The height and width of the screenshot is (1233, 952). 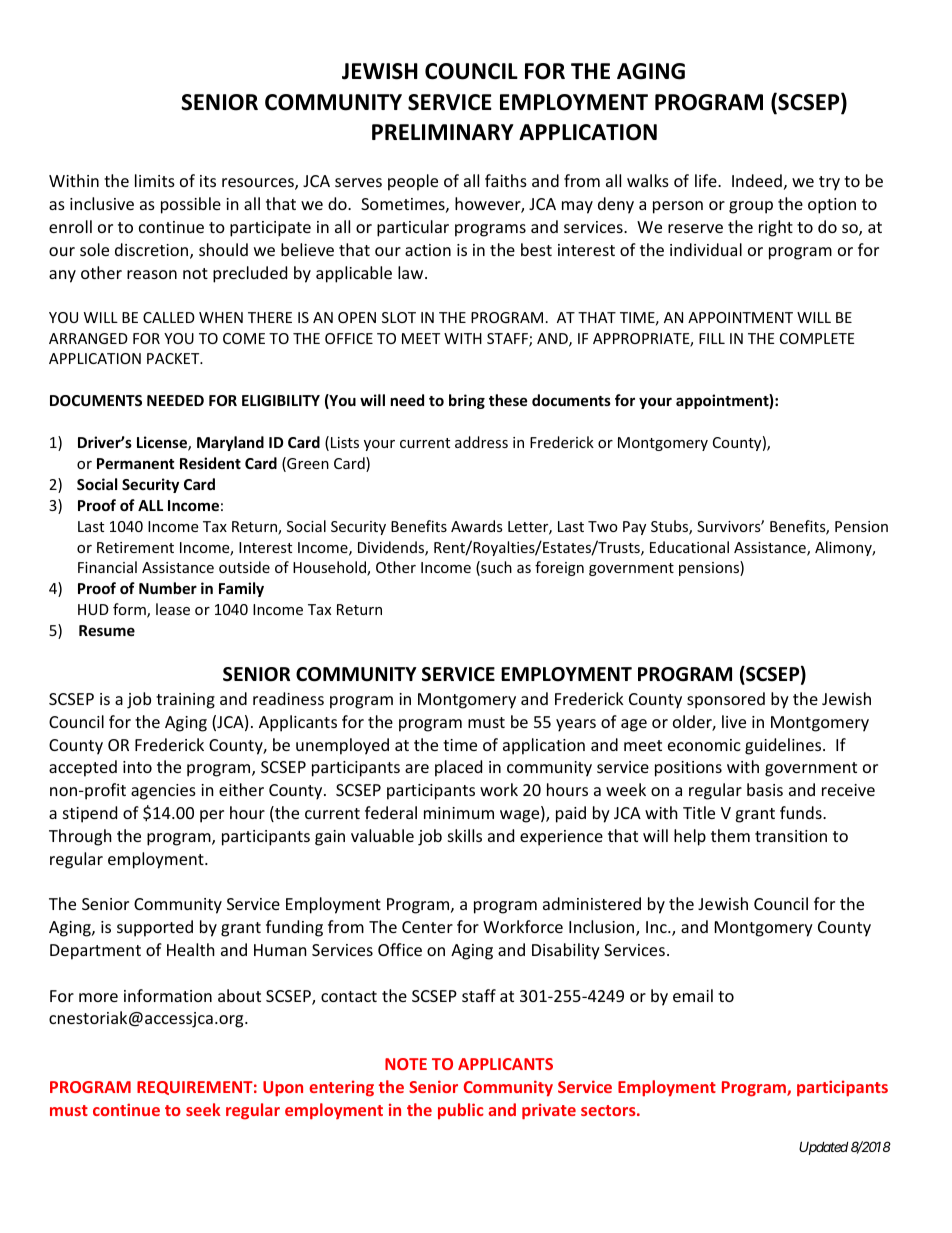 What do you see at coordinates (726, 700) in the screenshot?
I see `sponsored` at bounding box center [726, 700].
